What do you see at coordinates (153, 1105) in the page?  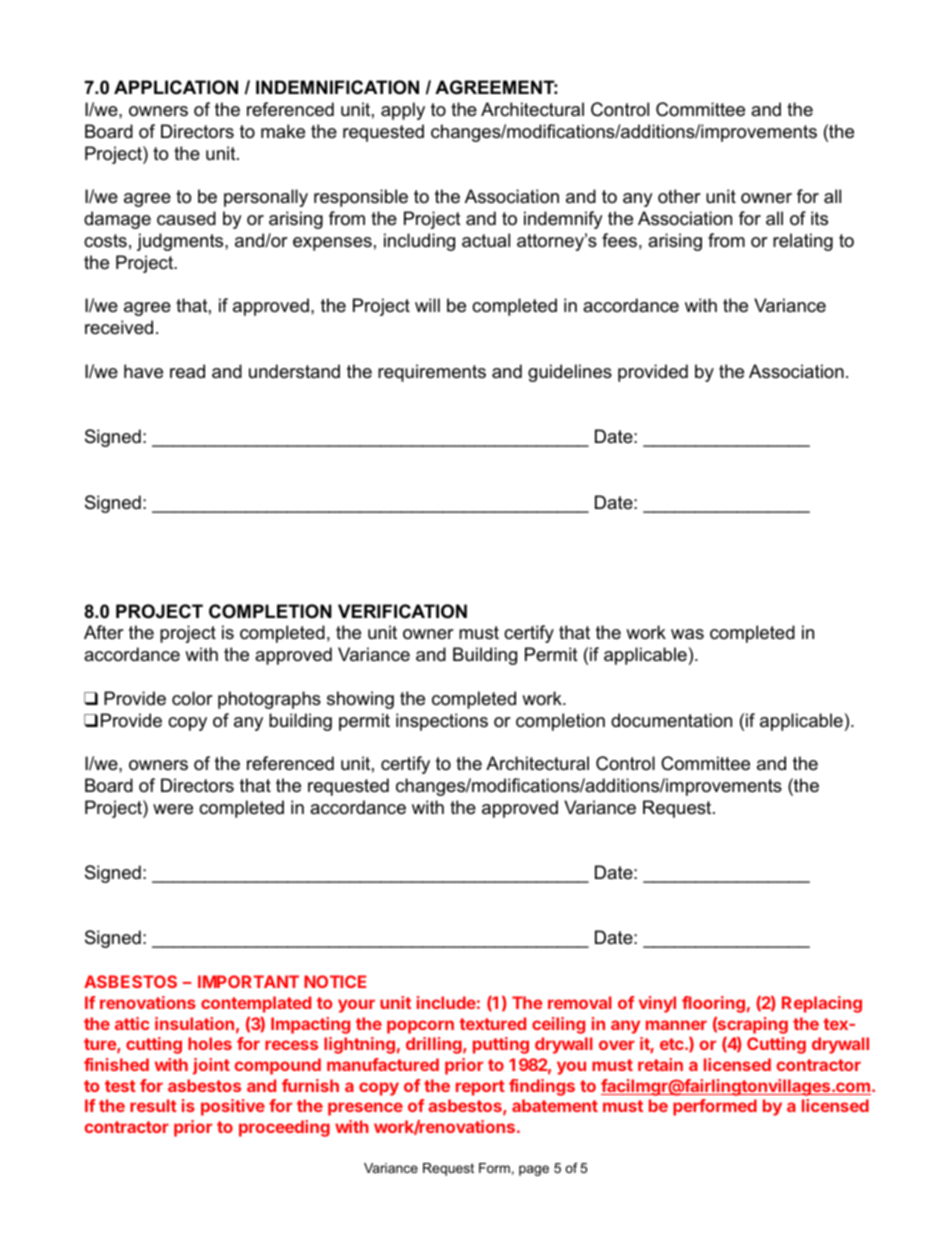 I see `result` at bounding box center [153, 1105].
